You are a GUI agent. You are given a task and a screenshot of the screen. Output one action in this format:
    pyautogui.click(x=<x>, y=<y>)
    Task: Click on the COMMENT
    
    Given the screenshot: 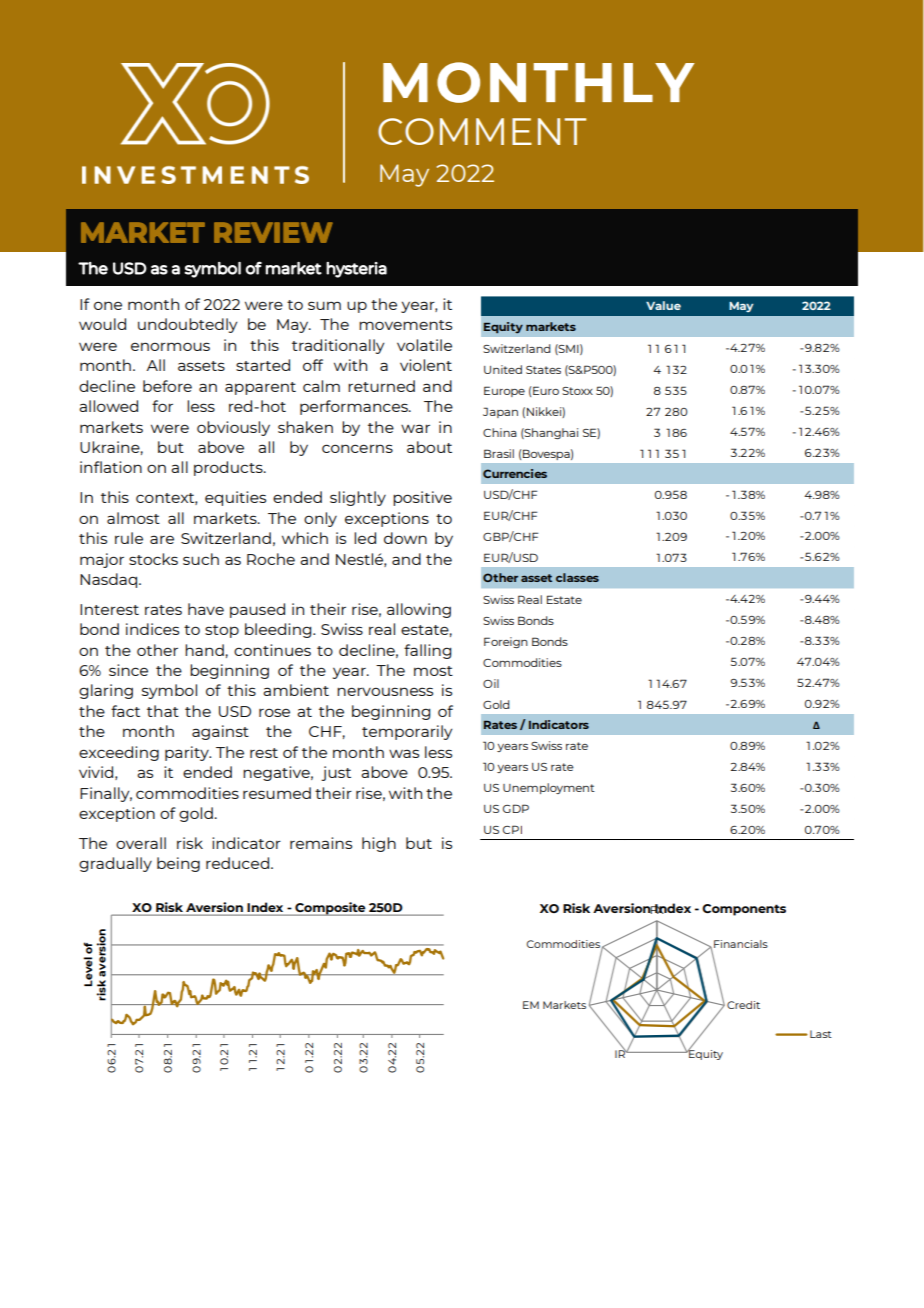 What is the action you would take?
    pyautogui.click(x=482, y=131)
